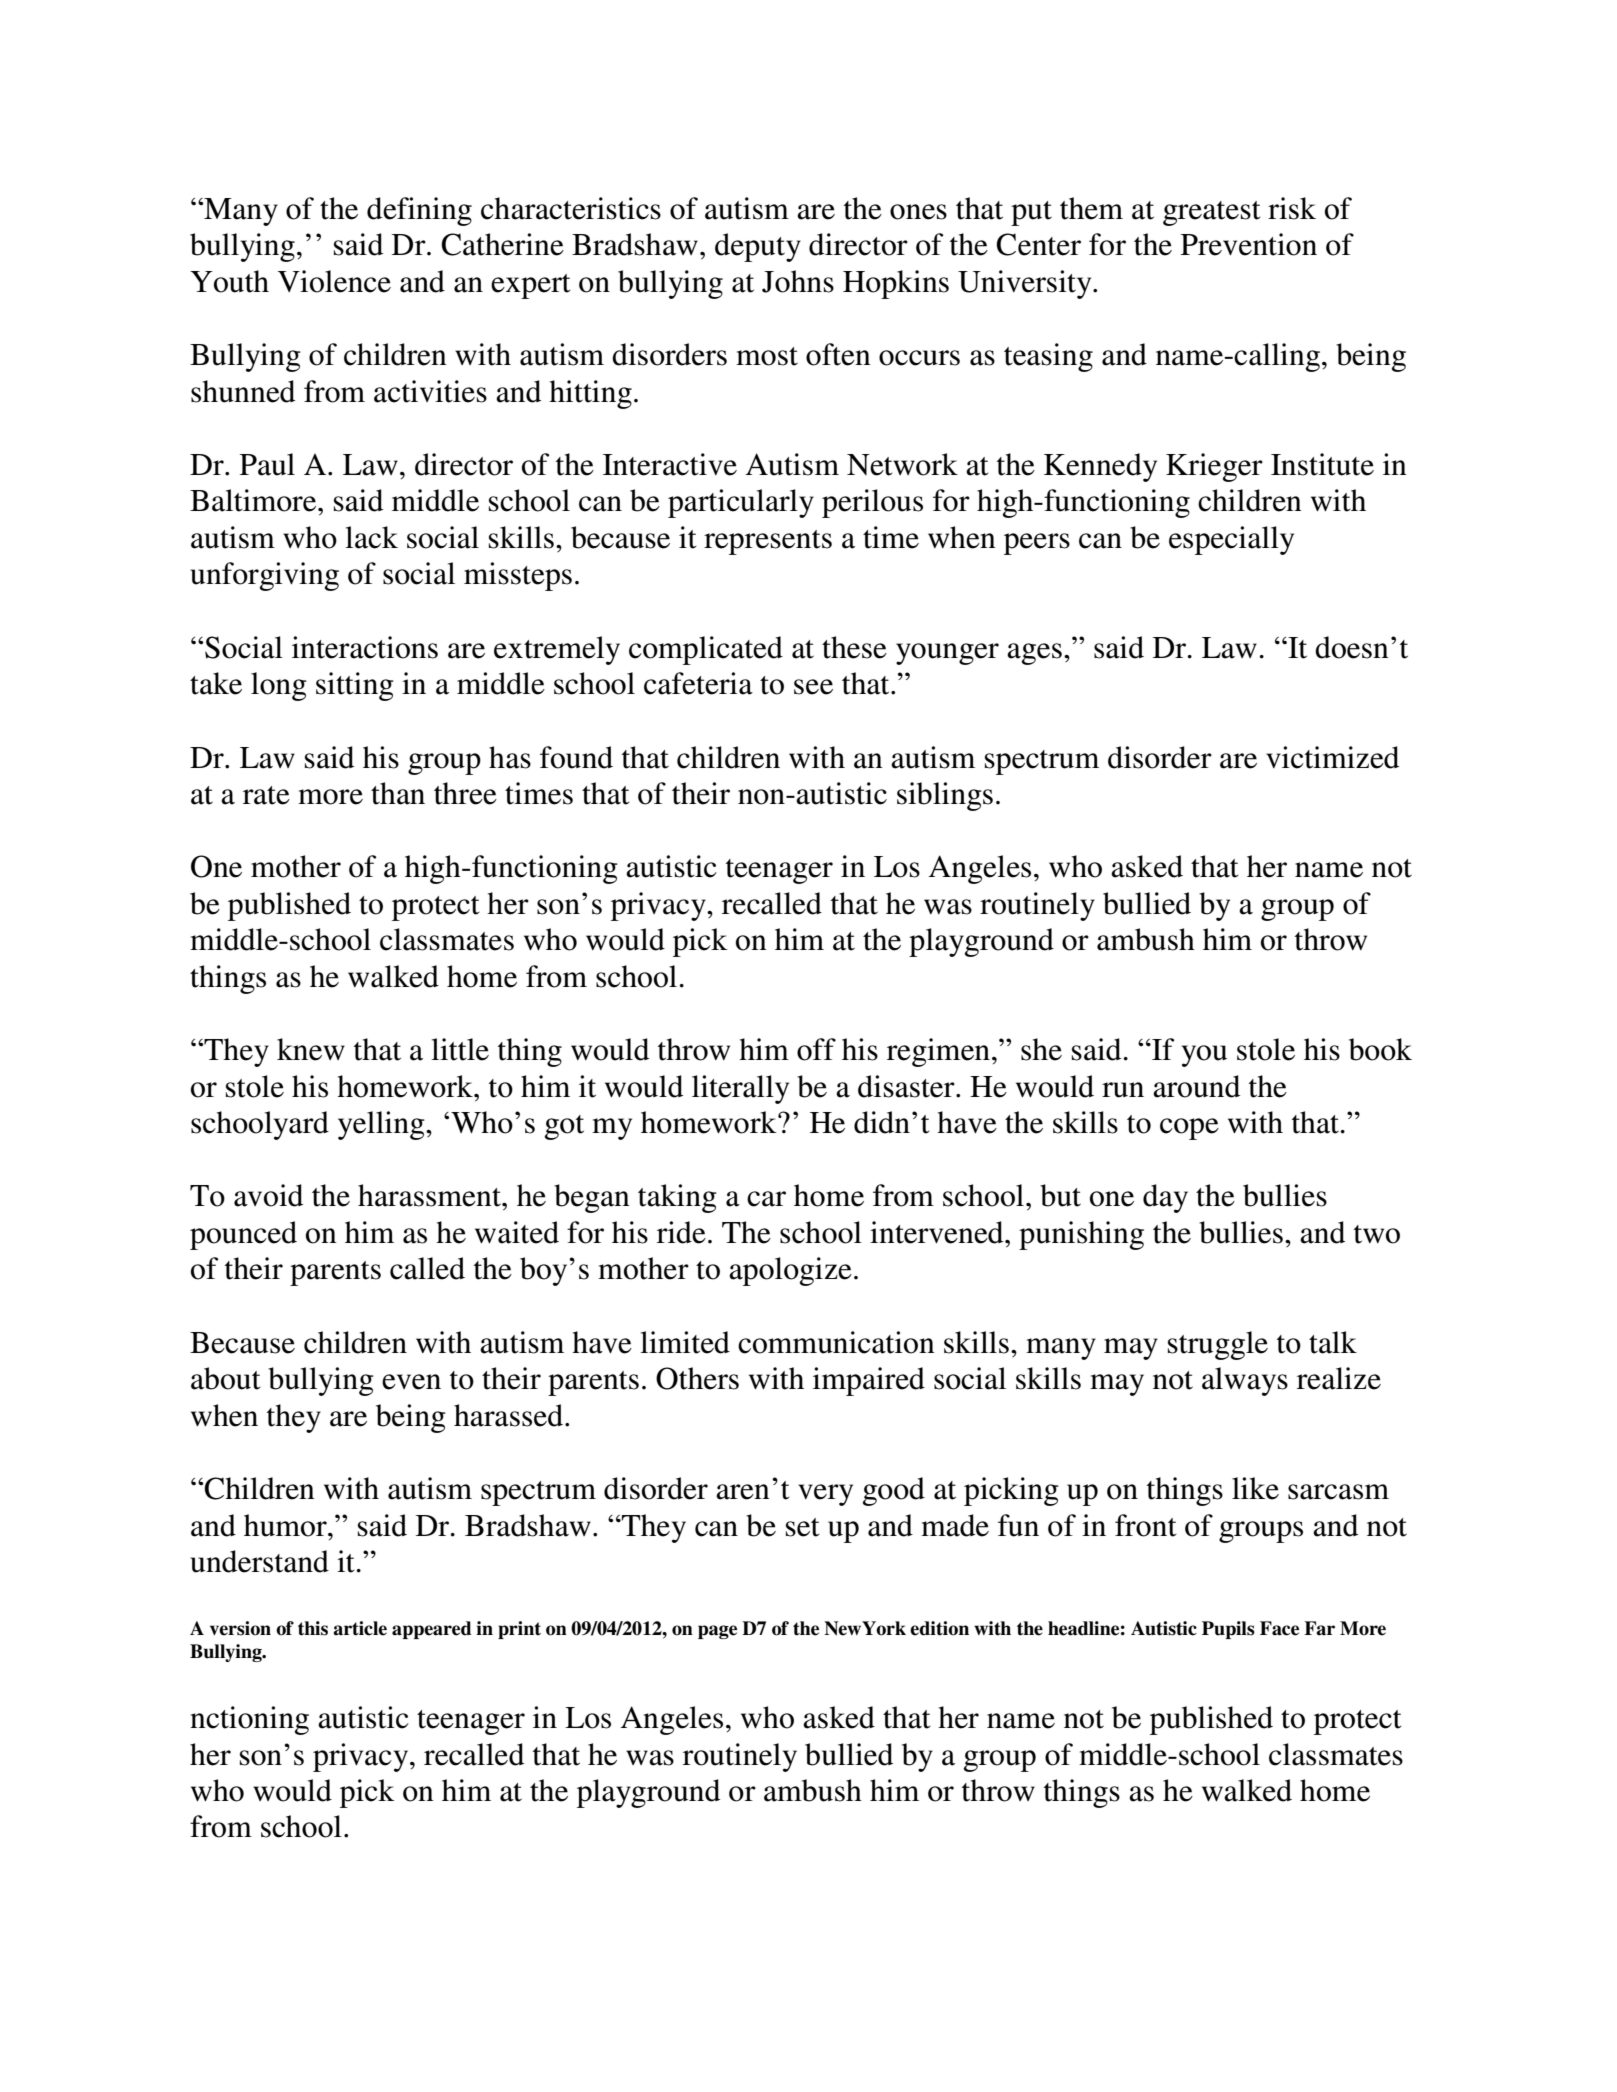  What do you see at coordinates (816, 1049) in the screenshot?
I see `off` at bounding box center [816, 1049].
